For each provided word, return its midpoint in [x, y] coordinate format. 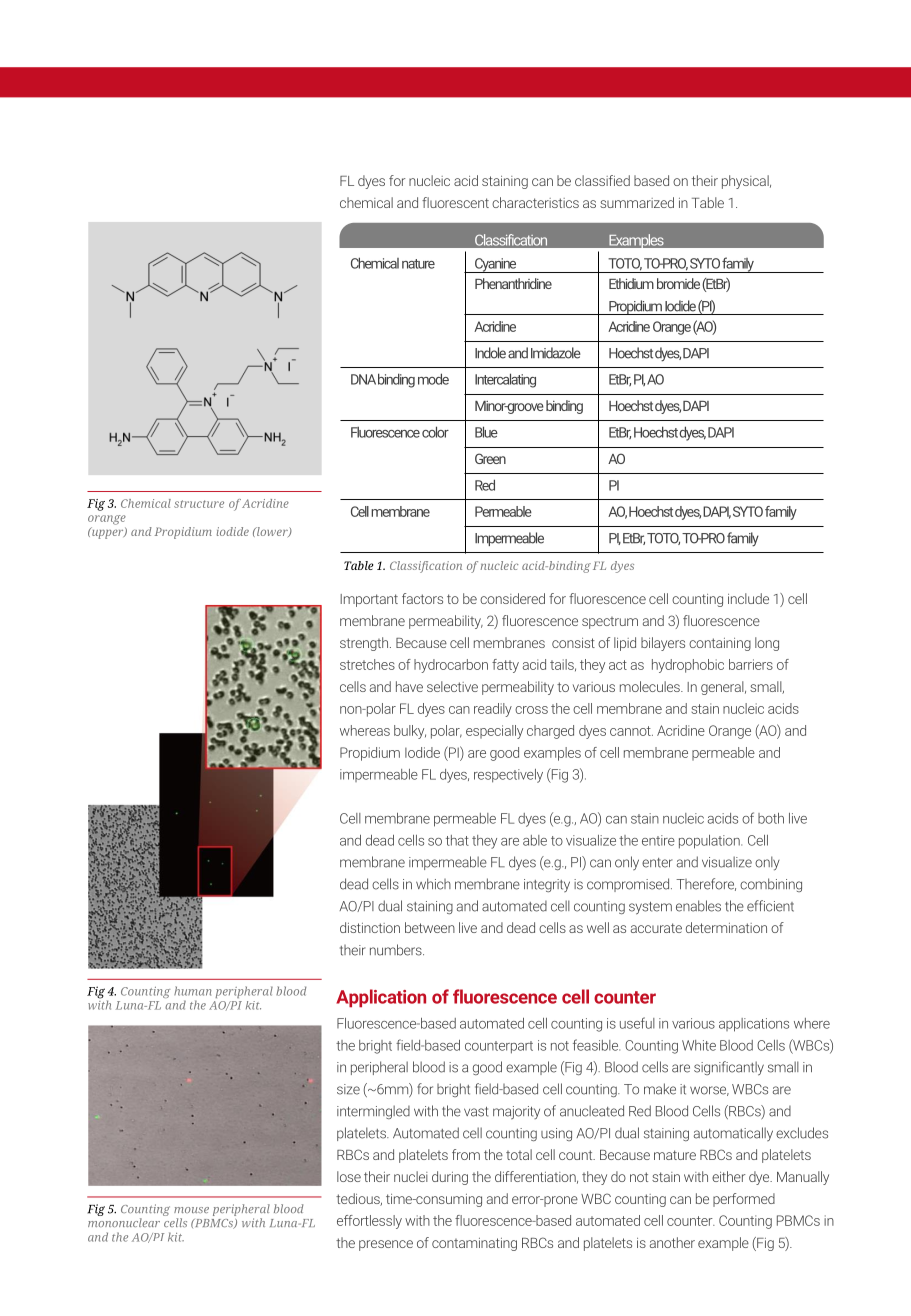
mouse [191, 1210]
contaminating [474, 1244]
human [192, 991]
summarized [637, 202]
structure [199, 504]
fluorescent [455, 202]
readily [493, 710]
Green [490, 458]
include [748, 598]
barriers [751, 664]
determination [726, 927]
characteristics [535, 202]
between [430, 927]
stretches [367, 664]
